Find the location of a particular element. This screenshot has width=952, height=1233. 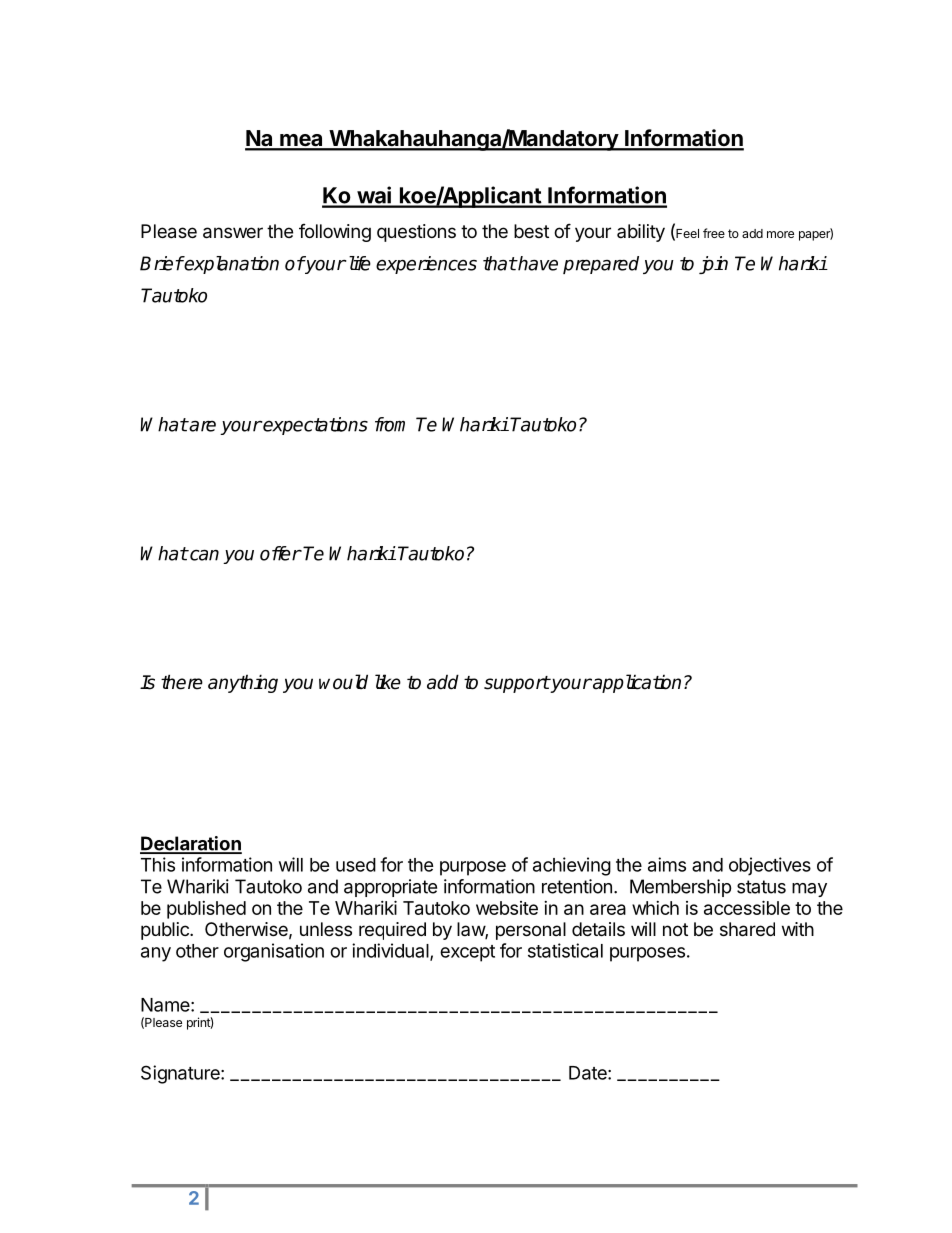

Signature is located at coordinates (181, 1074).
